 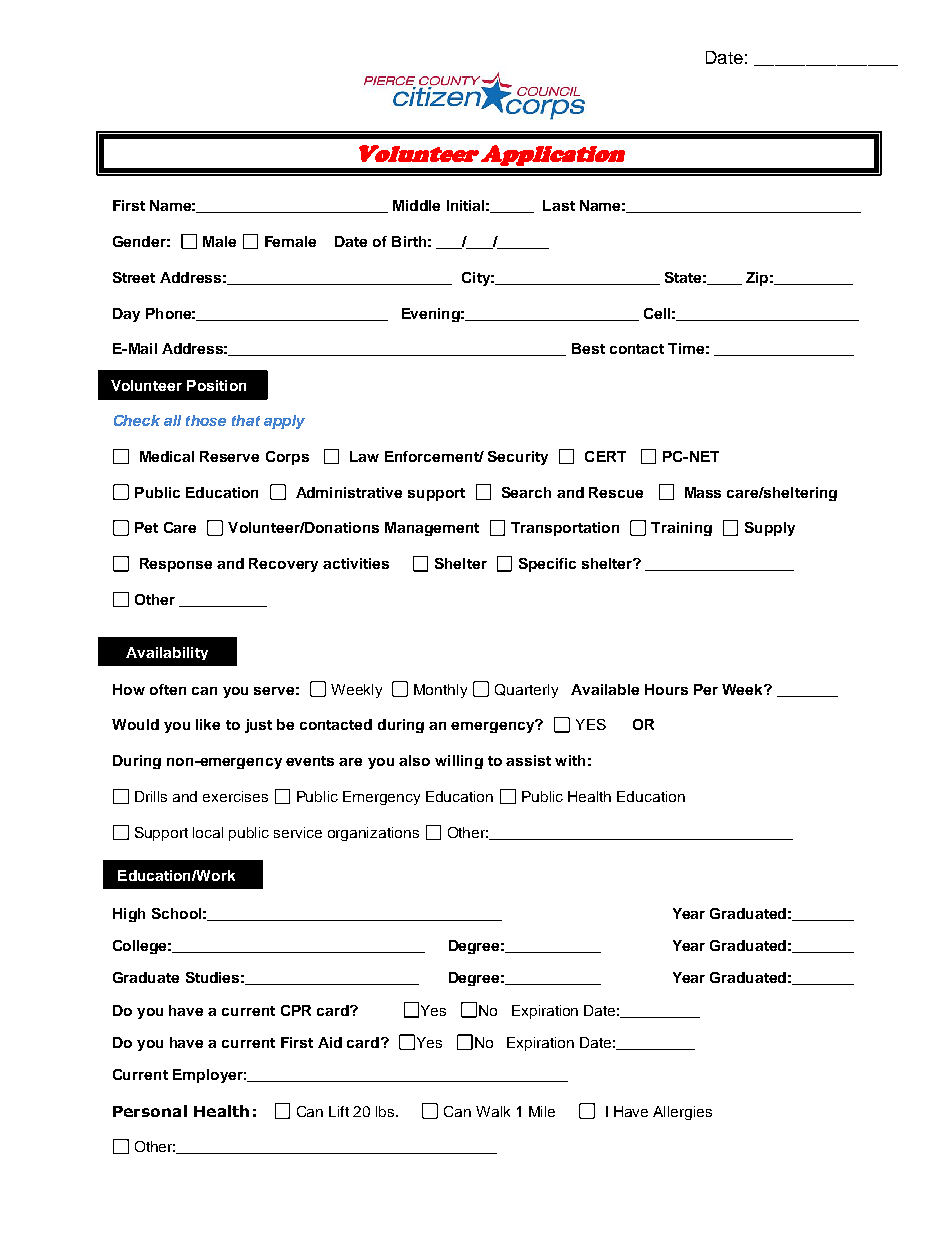 What do you see at coordinates (134, 277) in the image?
I see `Street` at bounding box center [134, 277].
